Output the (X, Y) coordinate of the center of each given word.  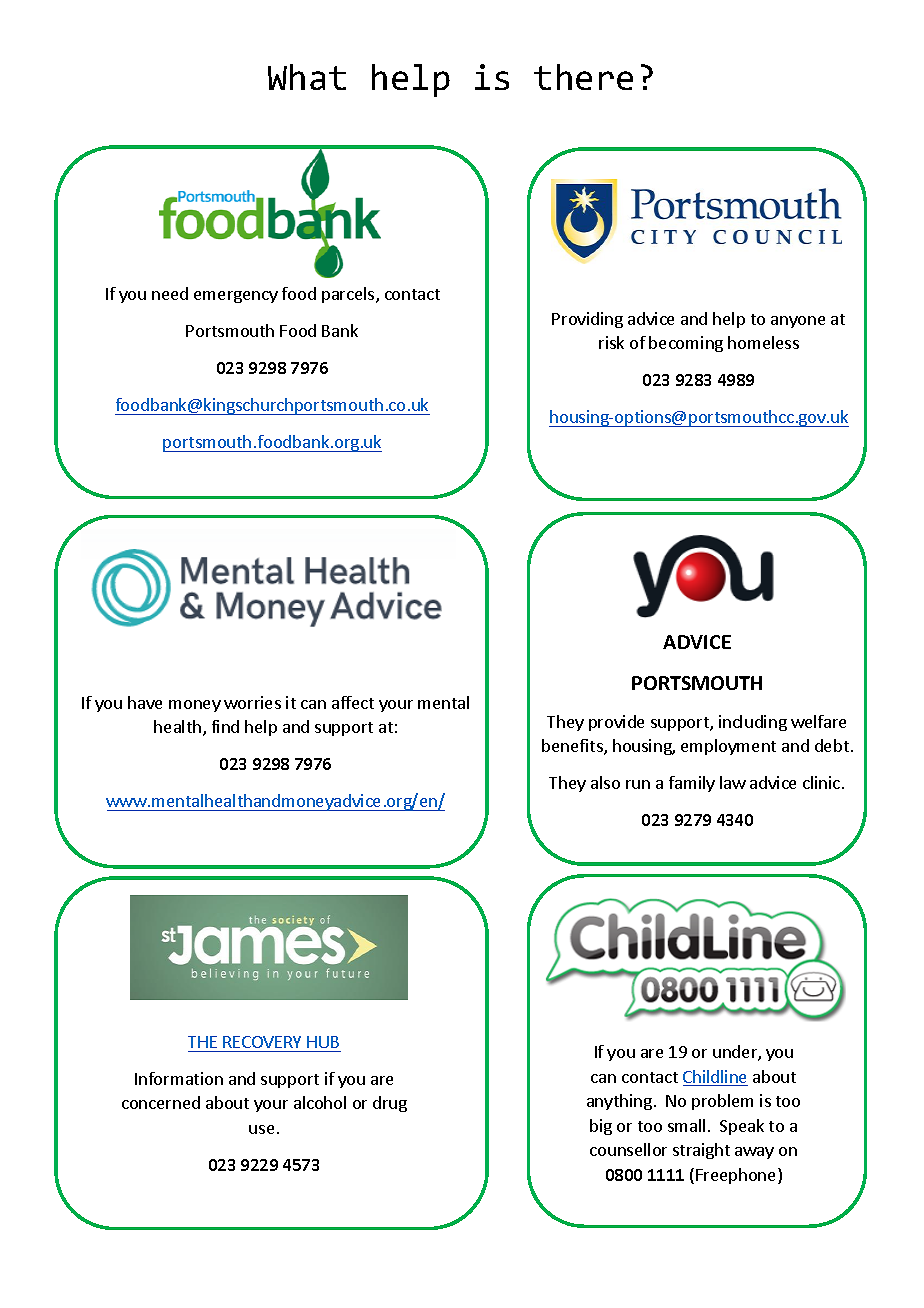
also (605, 782)
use (261, 1129)
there (583, 77)
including (753, 723)
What (307, 77)
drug (390, 1104)
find (225, 726)
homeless (763, 342)
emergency (236, 297)
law (733, 782)
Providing (587, 320)
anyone (798, 322)
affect (353, 702)
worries (252, 702)
